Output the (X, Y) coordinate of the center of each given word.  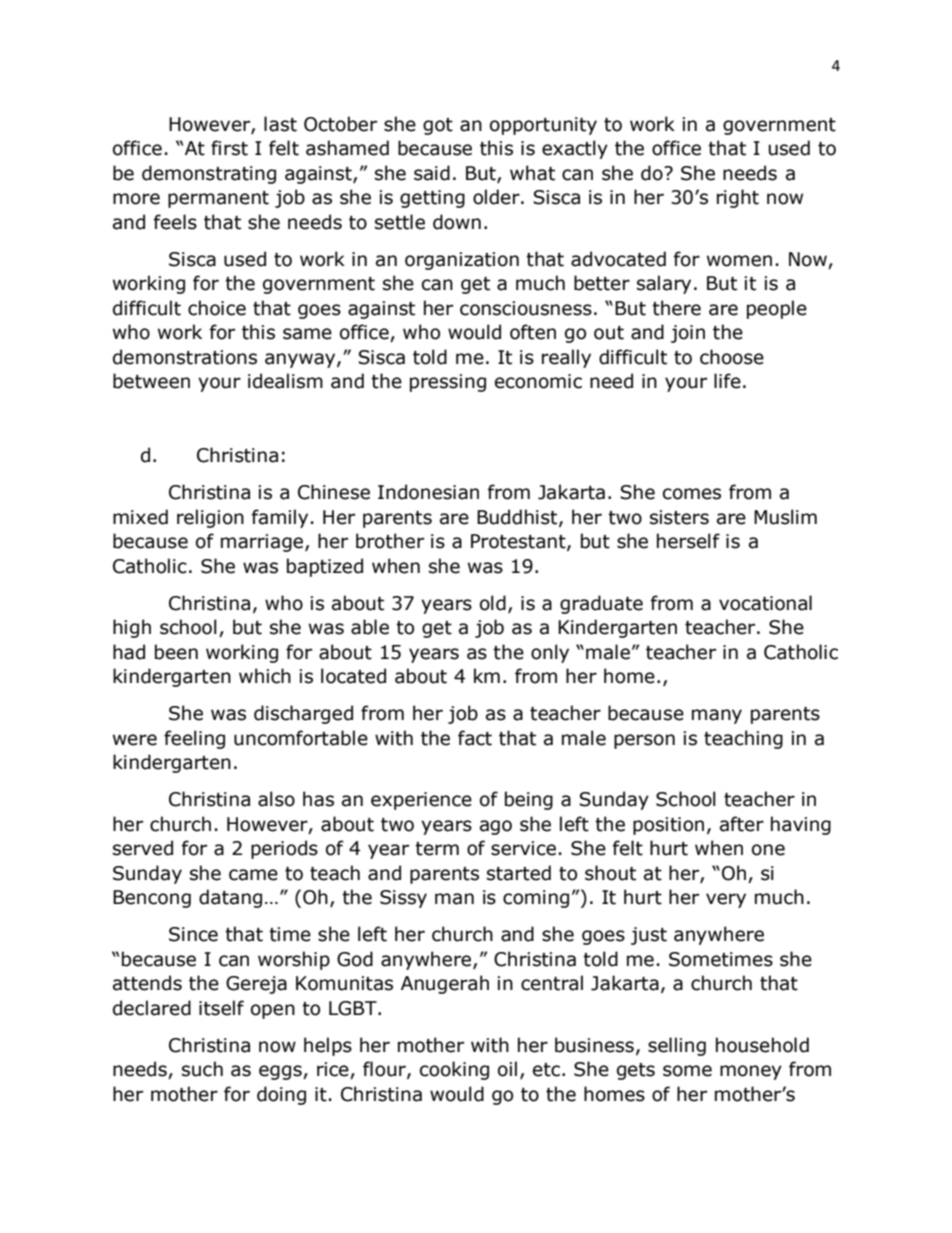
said (432, 173)
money (751, 1072)
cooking (454, 1070)
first (229, 148)
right (738, 198)
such (202, 1069)
